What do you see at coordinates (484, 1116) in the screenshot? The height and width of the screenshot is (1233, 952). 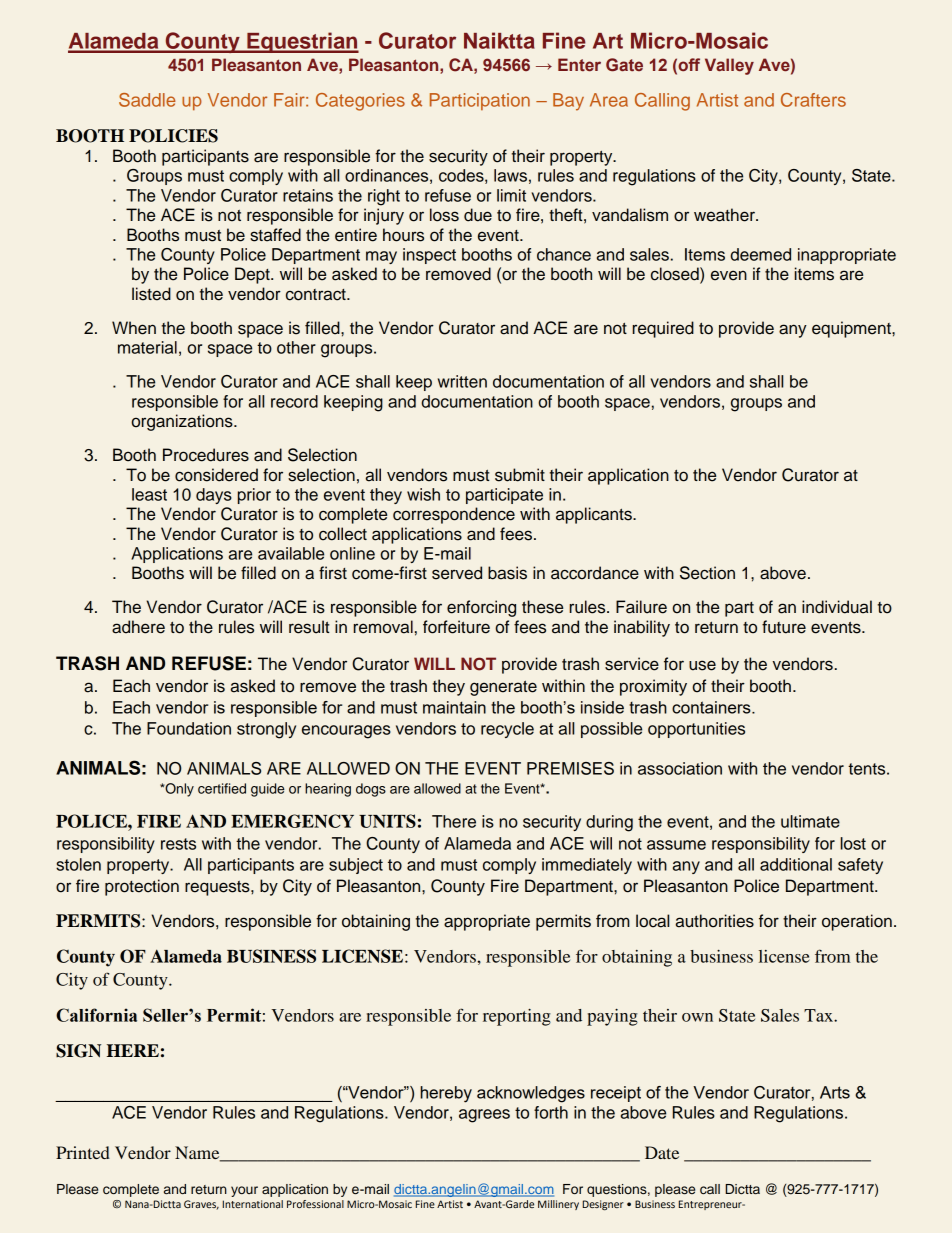 I see `agrees` at bounding box center [484, 1116].
